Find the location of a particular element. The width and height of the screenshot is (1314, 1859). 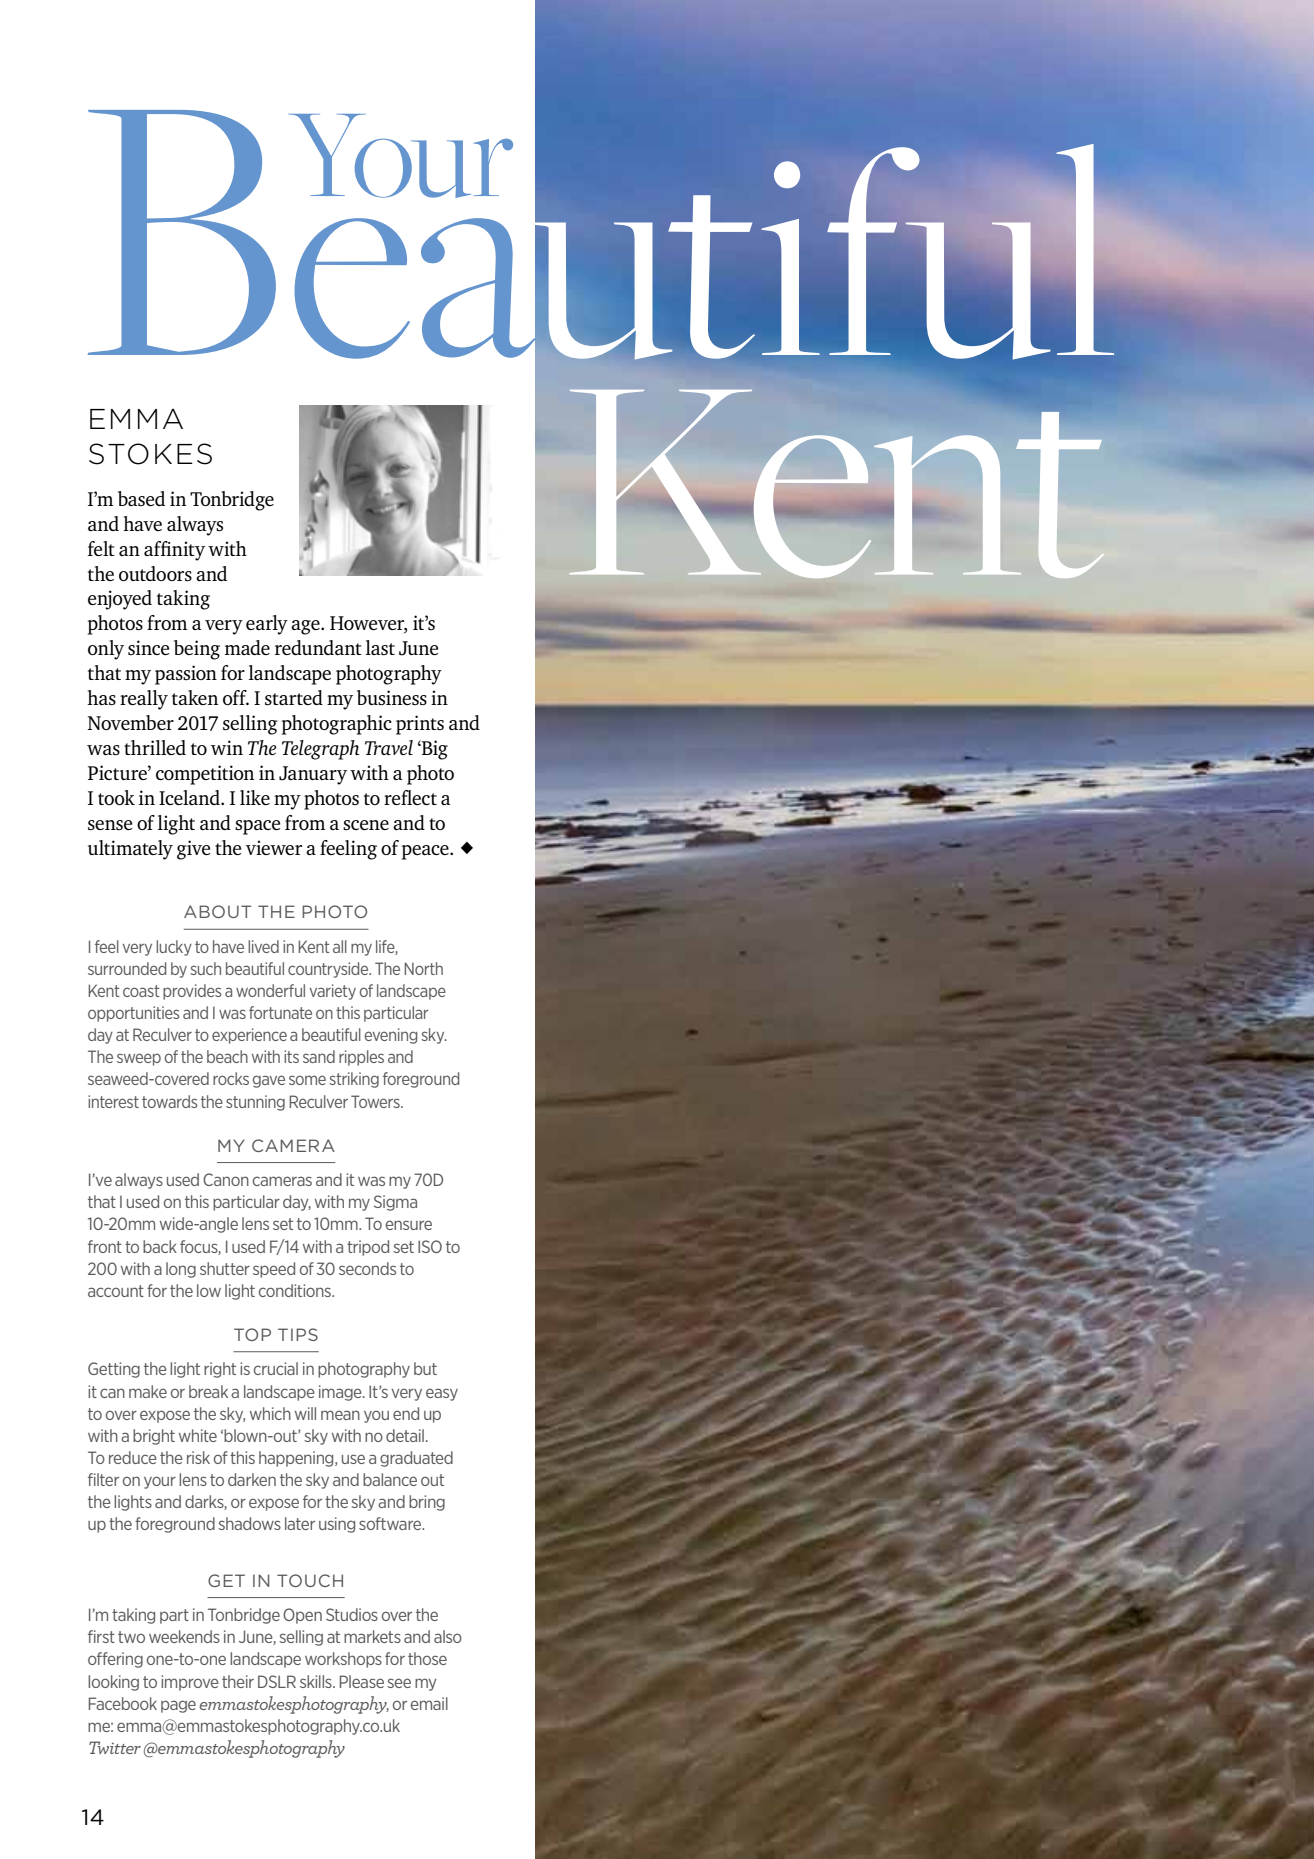

early is located at coordinates (267, 625).
